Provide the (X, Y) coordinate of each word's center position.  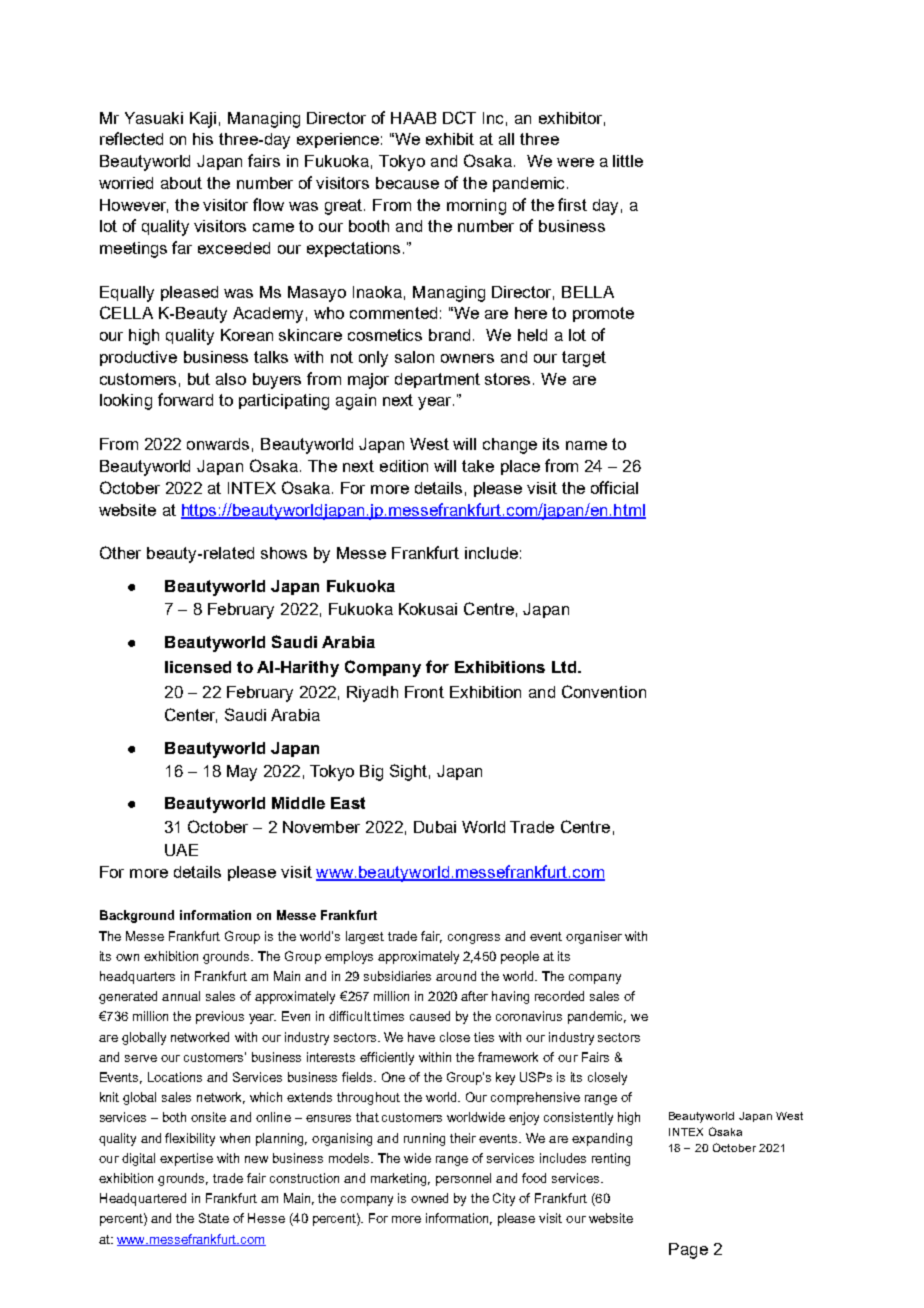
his (203, 139)
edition (404, 466)
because (407, 183)
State (214, 1218)
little (628, 161)
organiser (594, 937)
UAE (181, 850)
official (614, 487)
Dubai (435, 827)
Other (120, 552)
